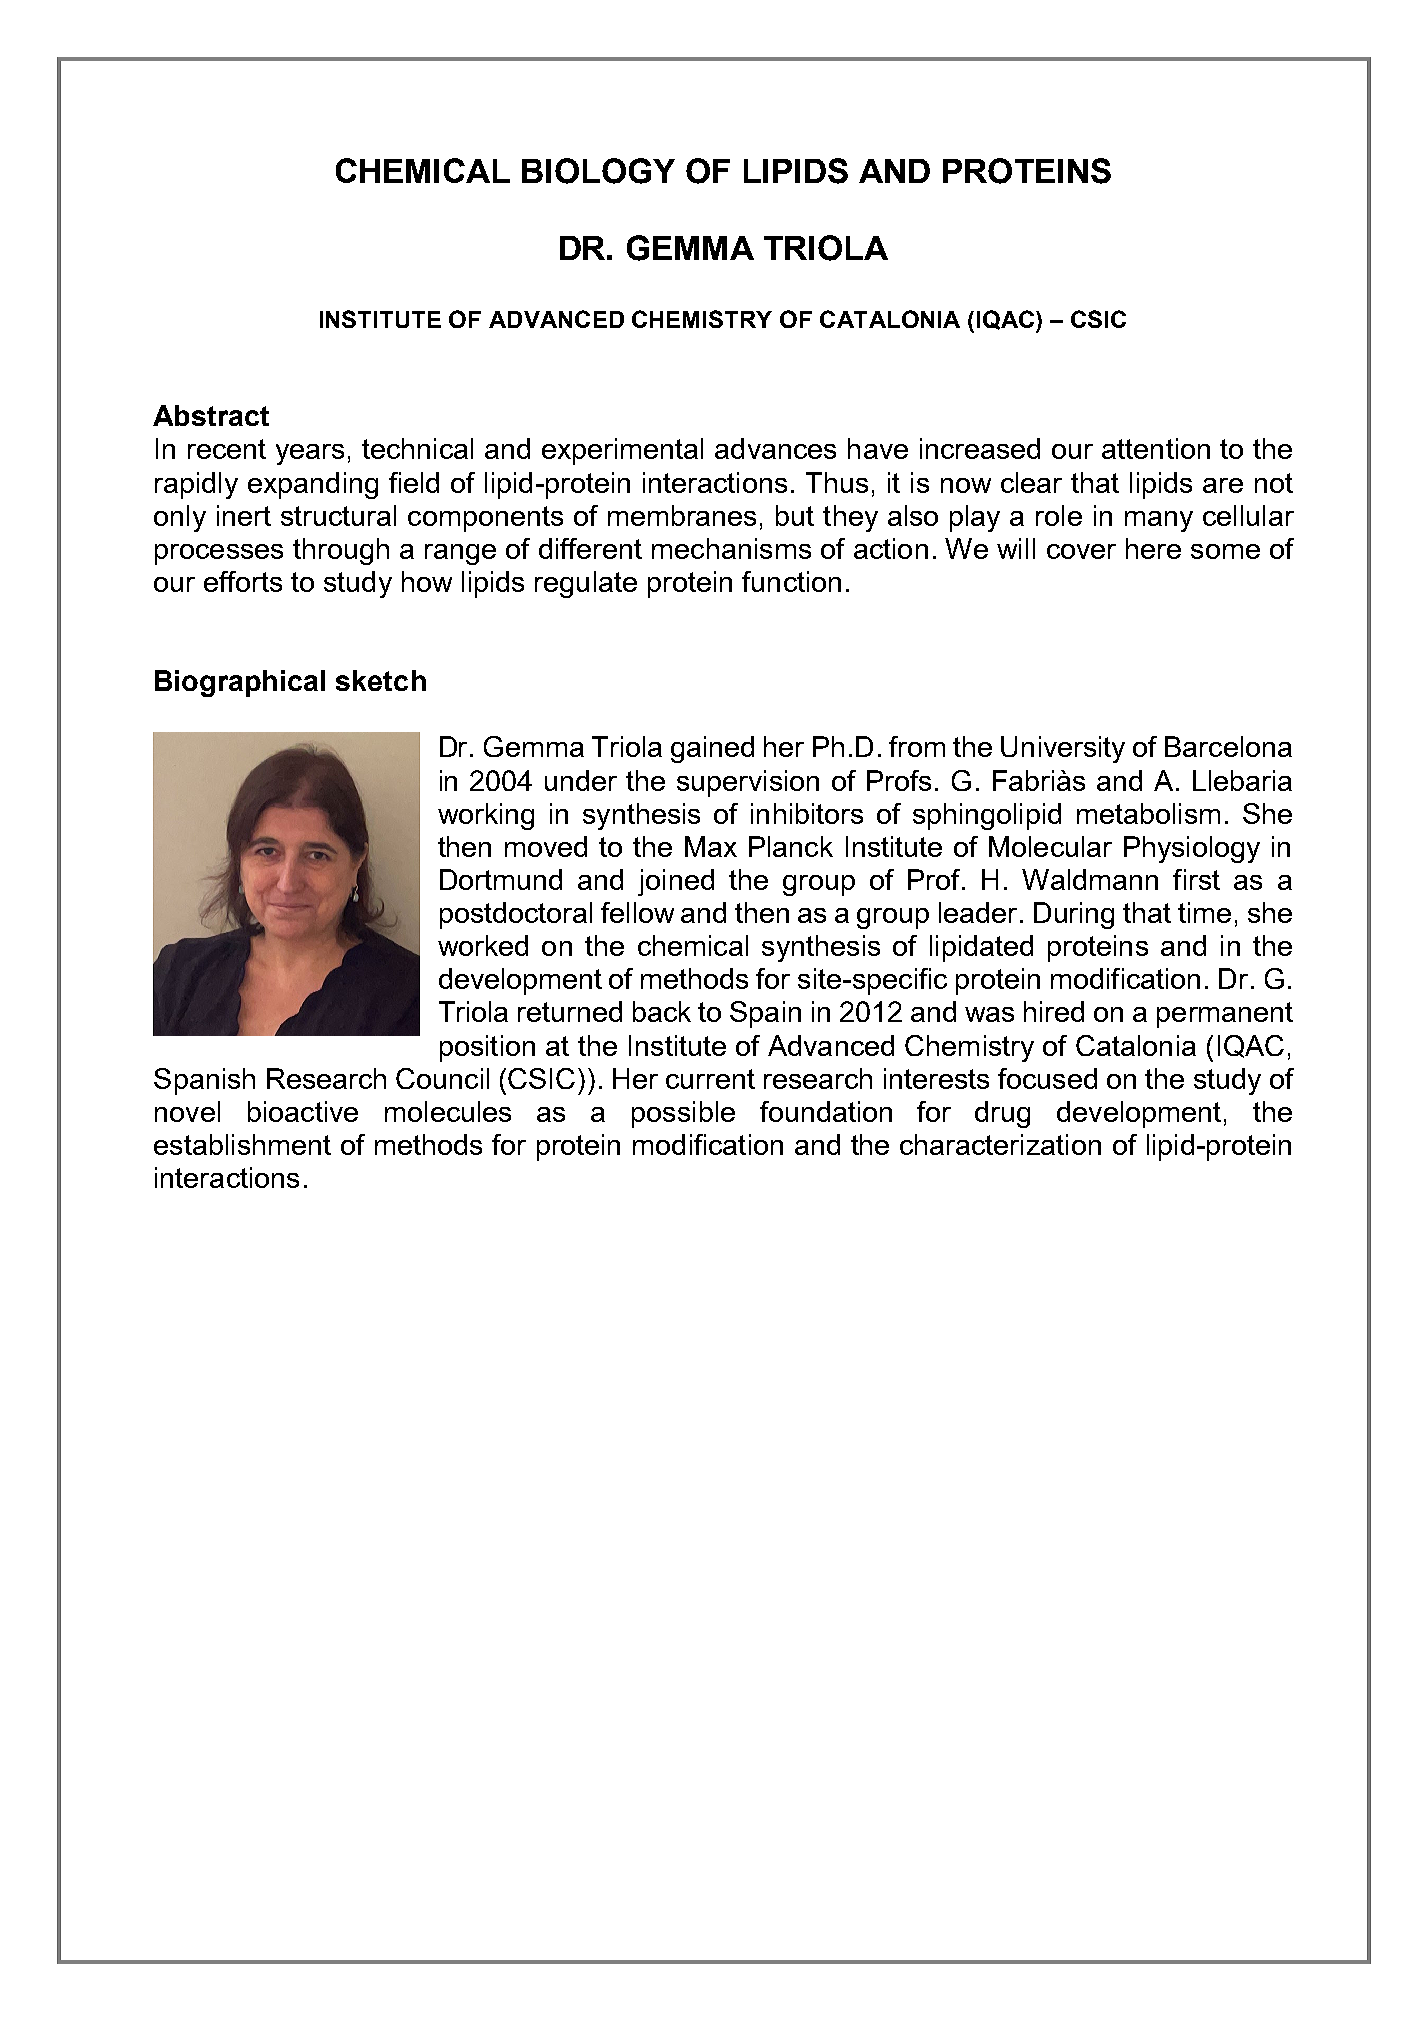 Image resolution: width=1428 pixels, height=2021 pixels. What do you see at coordinates (240, 683) in the document?
I see `Biographical` at bounding box center [240, 683].
